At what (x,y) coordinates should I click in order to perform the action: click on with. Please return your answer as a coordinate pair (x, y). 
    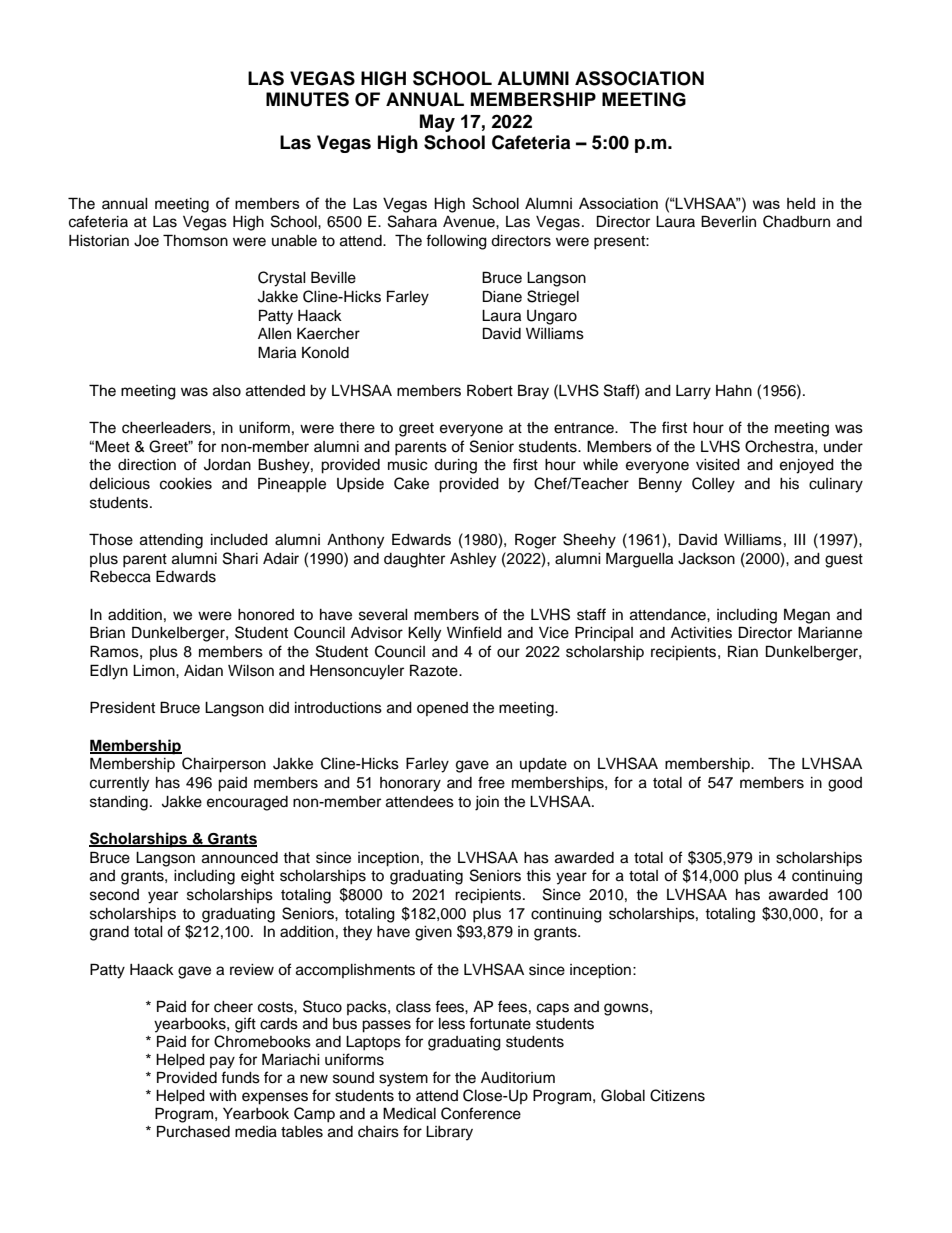
    Looking at the image, I should click on (222, 1095).
